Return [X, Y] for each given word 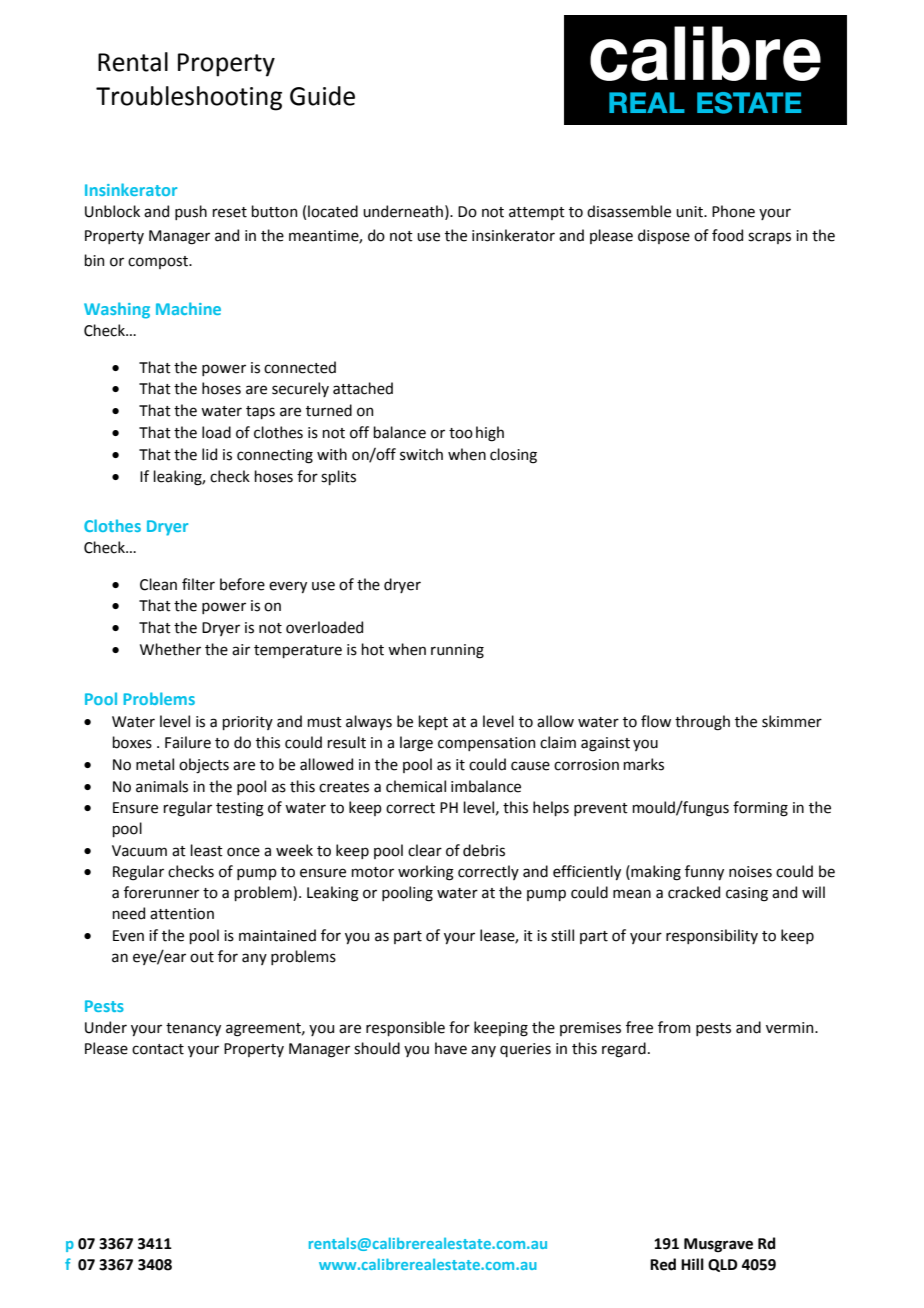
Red [663, 1264]
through [702, 723]
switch [421, 454]
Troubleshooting [189, 98]
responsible [405, 1028]
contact [158, 1049]
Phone [733, 211]
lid [209, 454]
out [202, 957]
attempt [537, 213]
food [727, 235]
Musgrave [718, 1245]
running [457, 651]
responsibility [712, 936]
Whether [170, 649]
